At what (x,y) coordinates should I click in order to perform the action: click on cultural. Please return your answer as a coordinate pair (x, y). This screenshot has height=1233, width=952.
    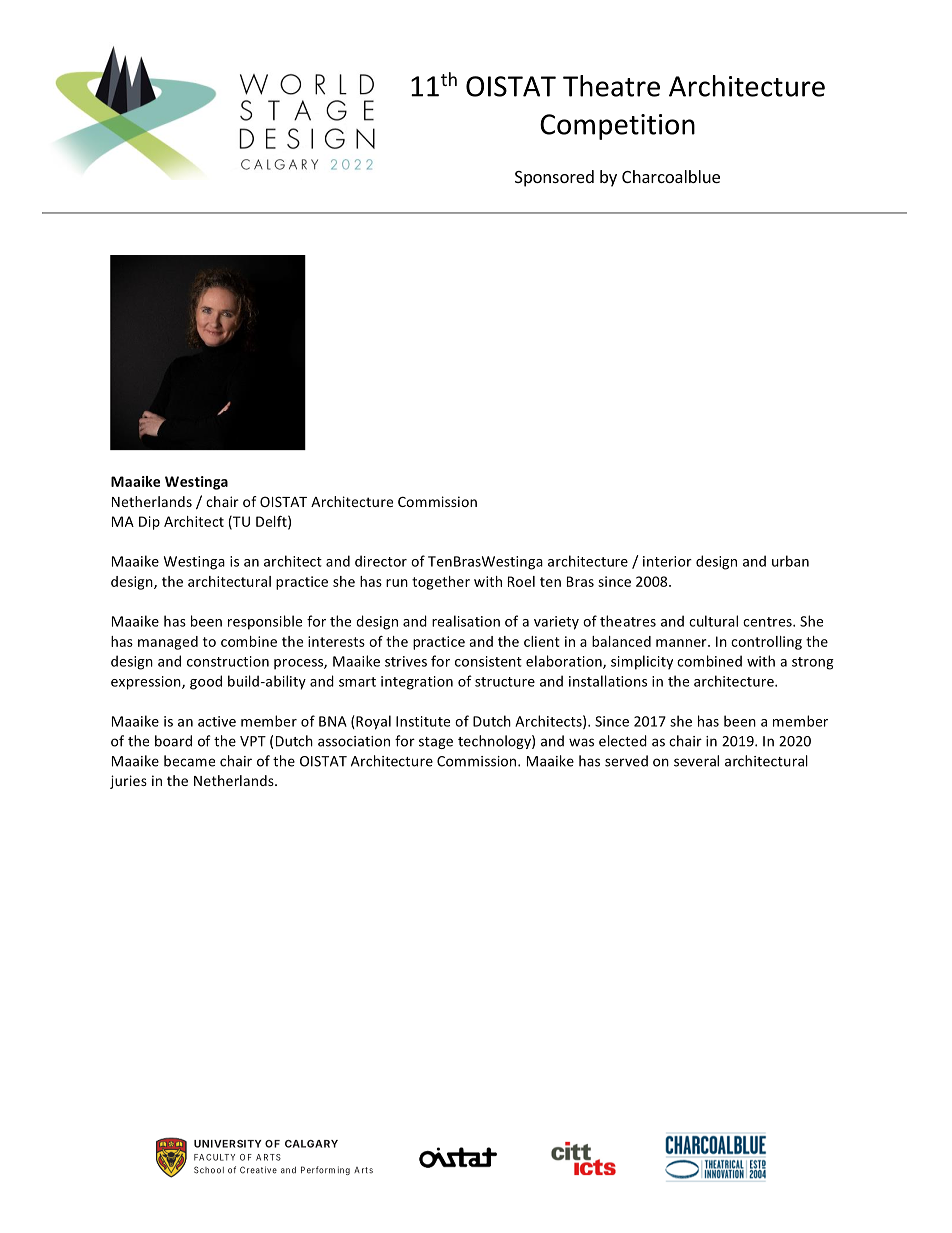
    Looking at the image, I should click on (713, 621).
